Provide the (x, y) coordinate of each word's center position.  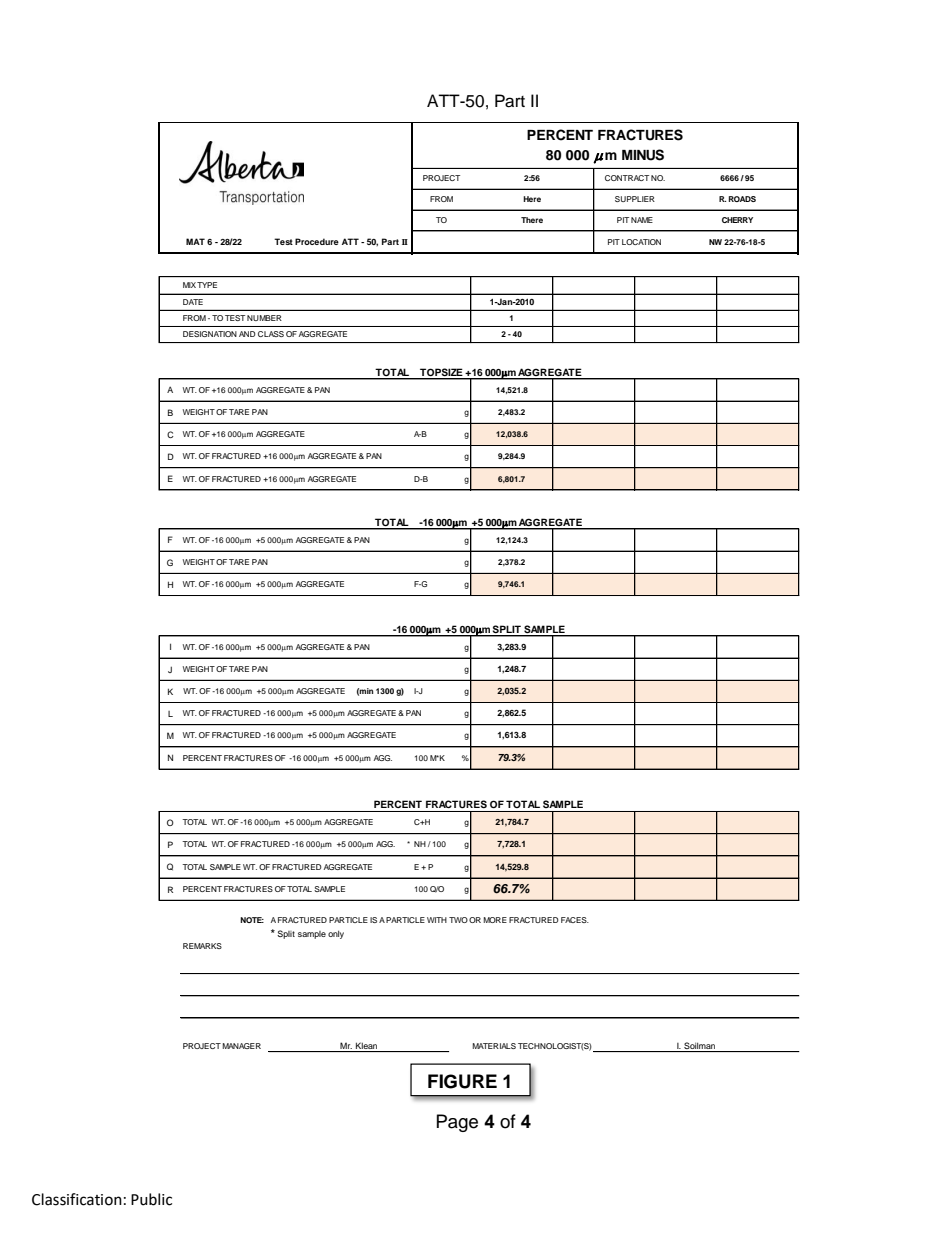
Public (151, 1199)
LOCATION (641, 242)
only (336, 934)
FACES (575, 920)
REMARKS (202, 946)
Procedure (317, 241)
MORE (495, 920)
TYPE (207, 285)
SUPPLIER (635, 199)
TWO (458, 920)
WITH (437, 920)
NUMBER (264, 318)
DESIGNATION (210, 334)
